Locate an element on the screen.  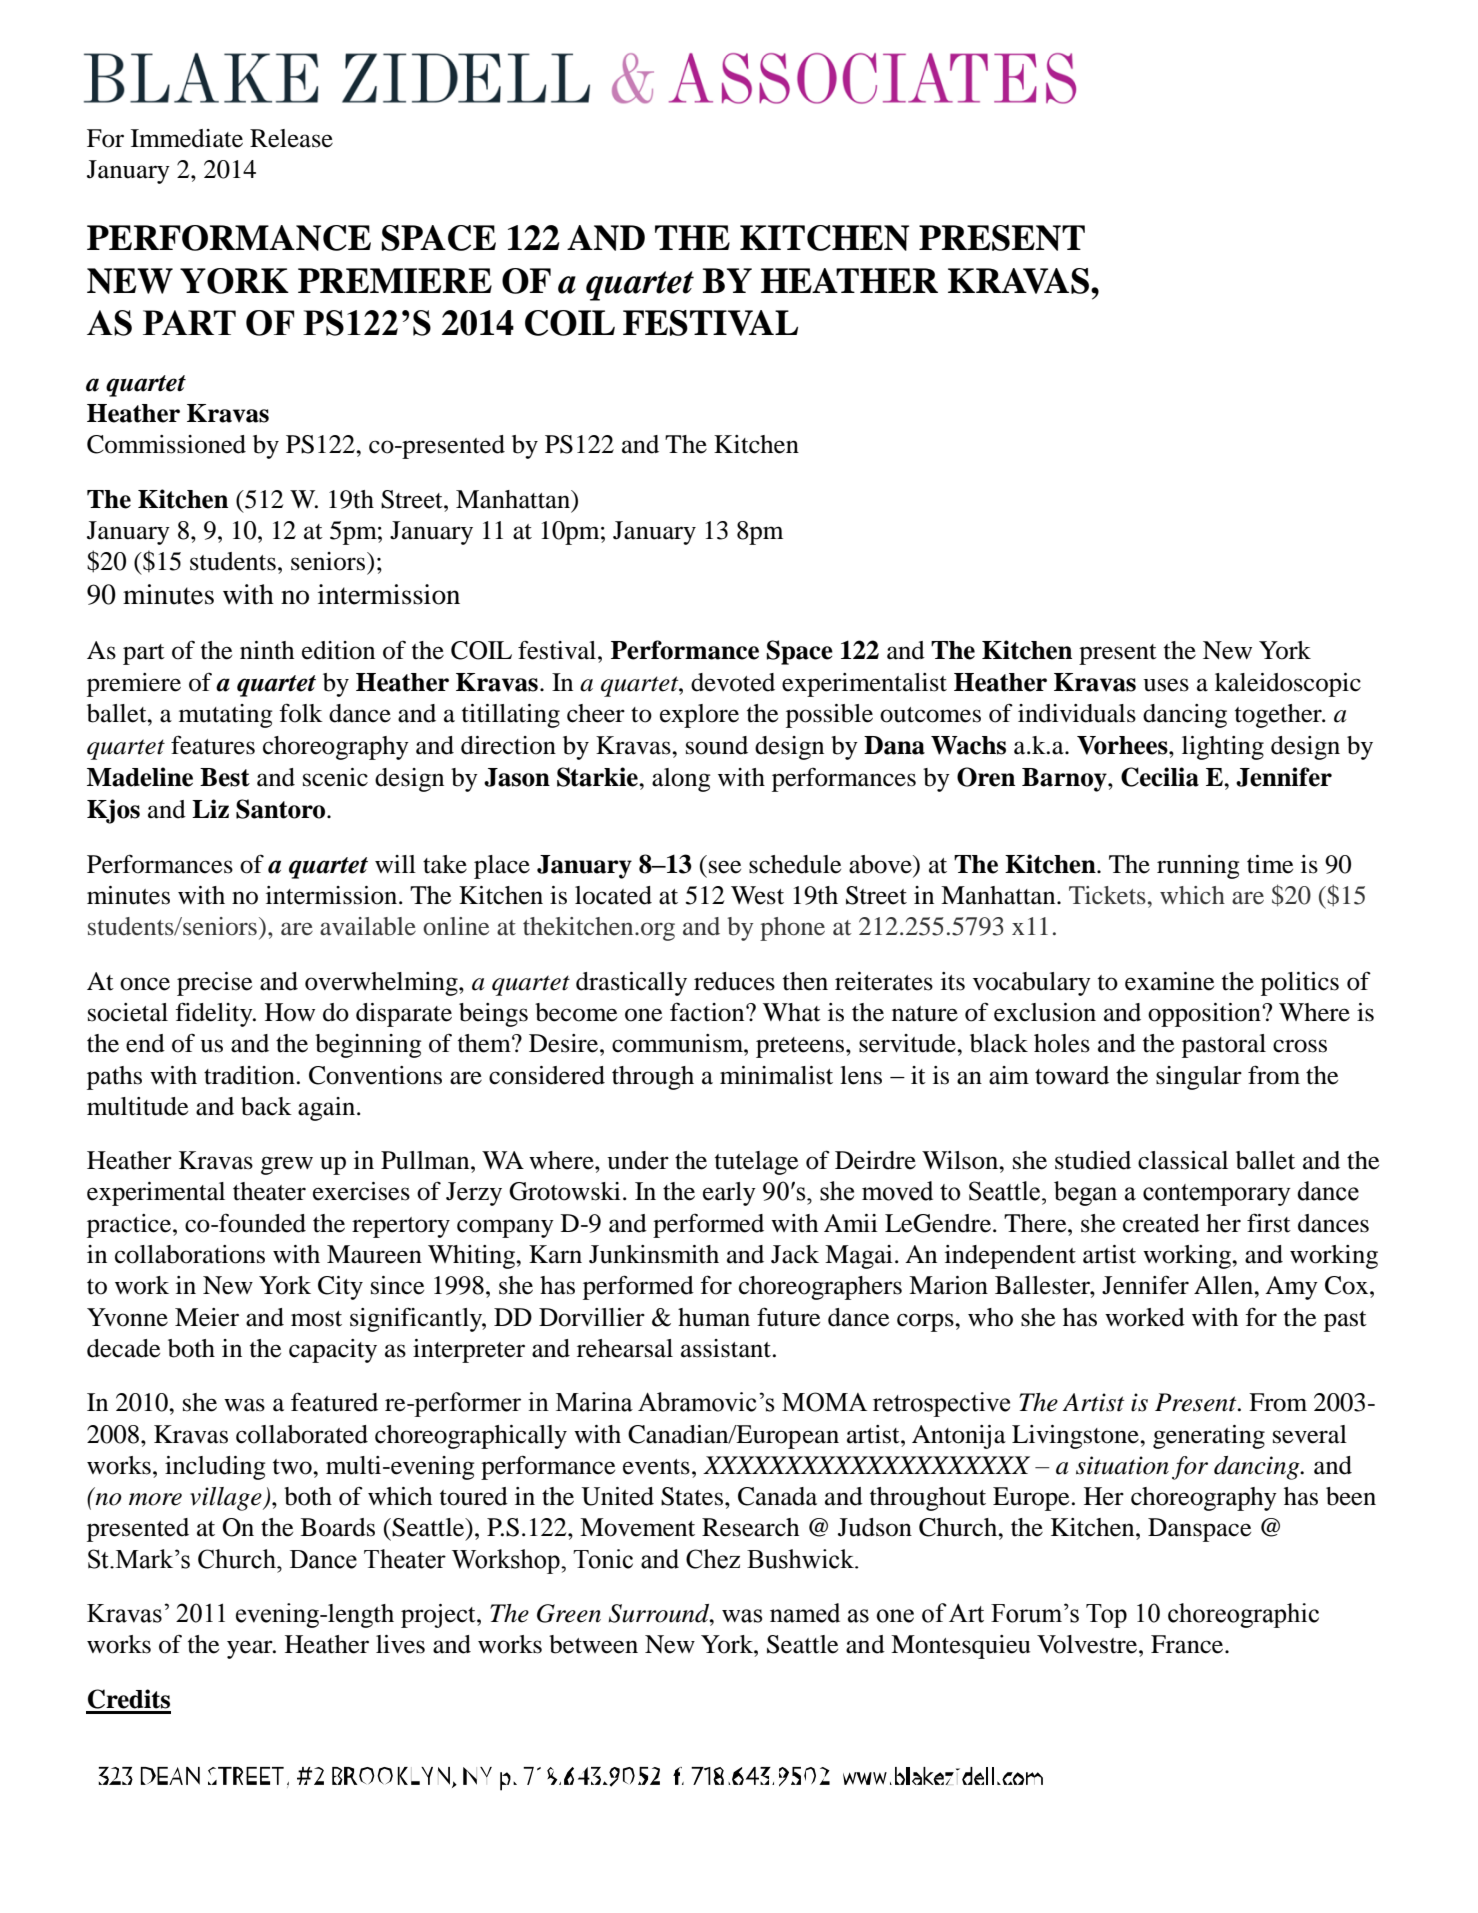
Release is located at coordinates (291, 138).
